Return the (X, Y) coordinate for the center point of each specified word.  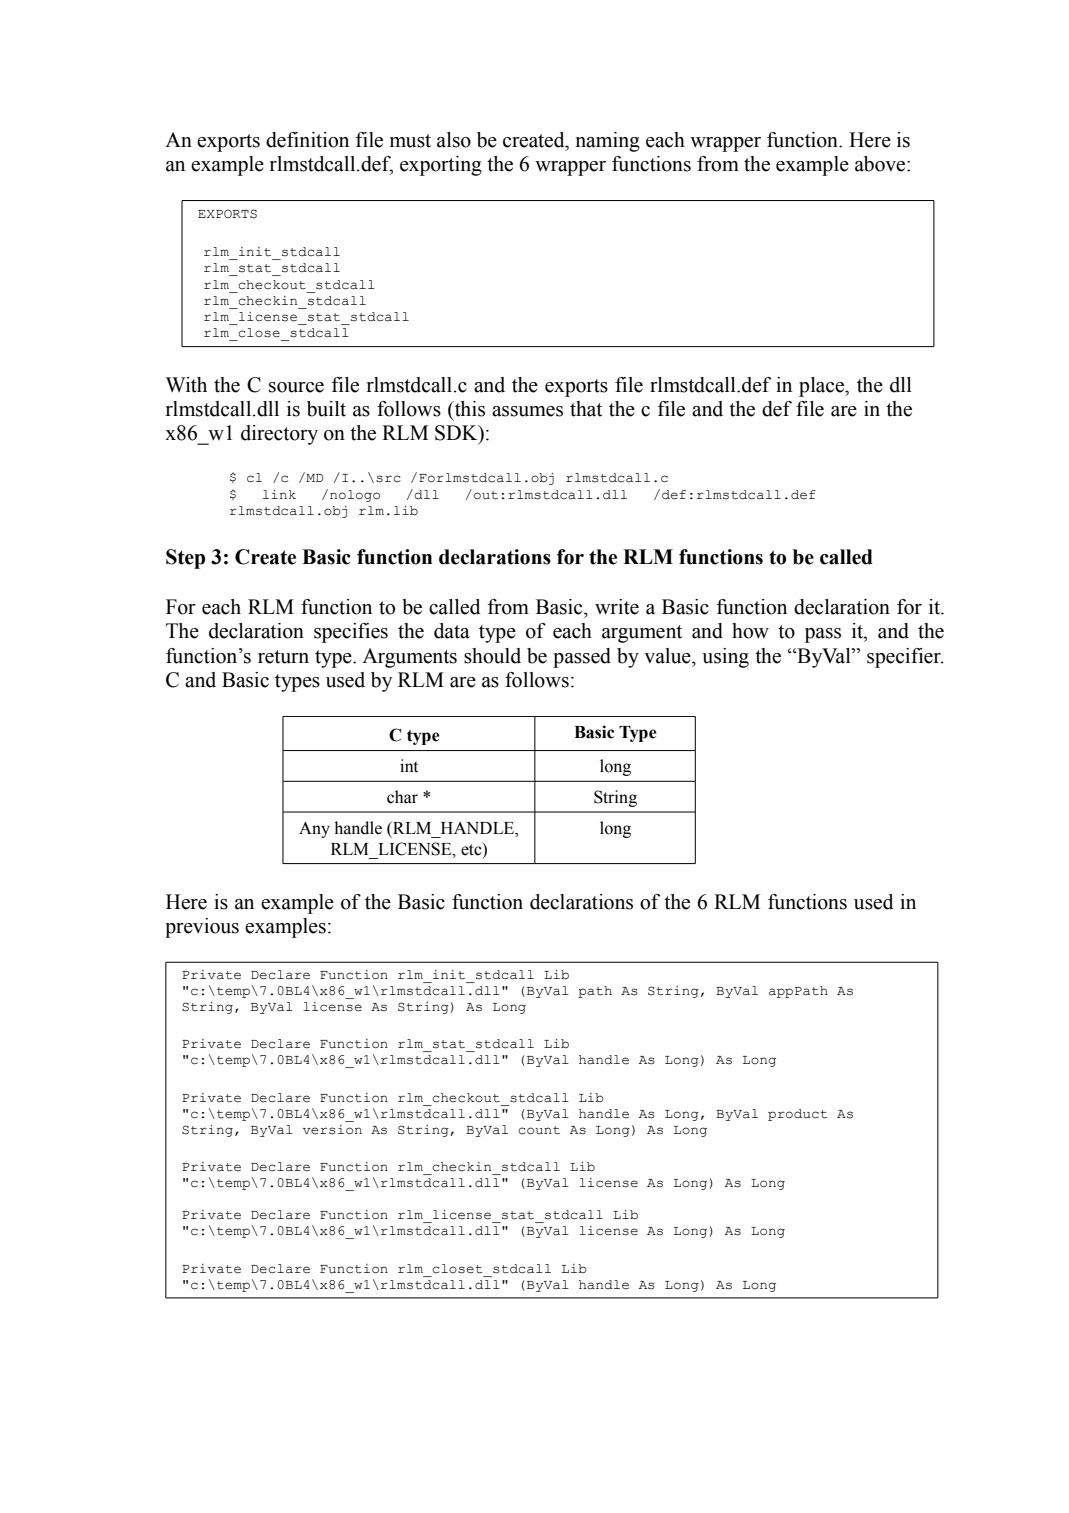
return (283, 657)
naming (608, 142)
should (492, 656)
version (332, 1130)
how (750, 631)
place (822, 387)
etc (472, 849)
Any (314, 830)
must (410, 141)
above (881, 164)
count (539, 1130)
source (296, 387)
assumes (527, 411)
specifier (905, 658)
